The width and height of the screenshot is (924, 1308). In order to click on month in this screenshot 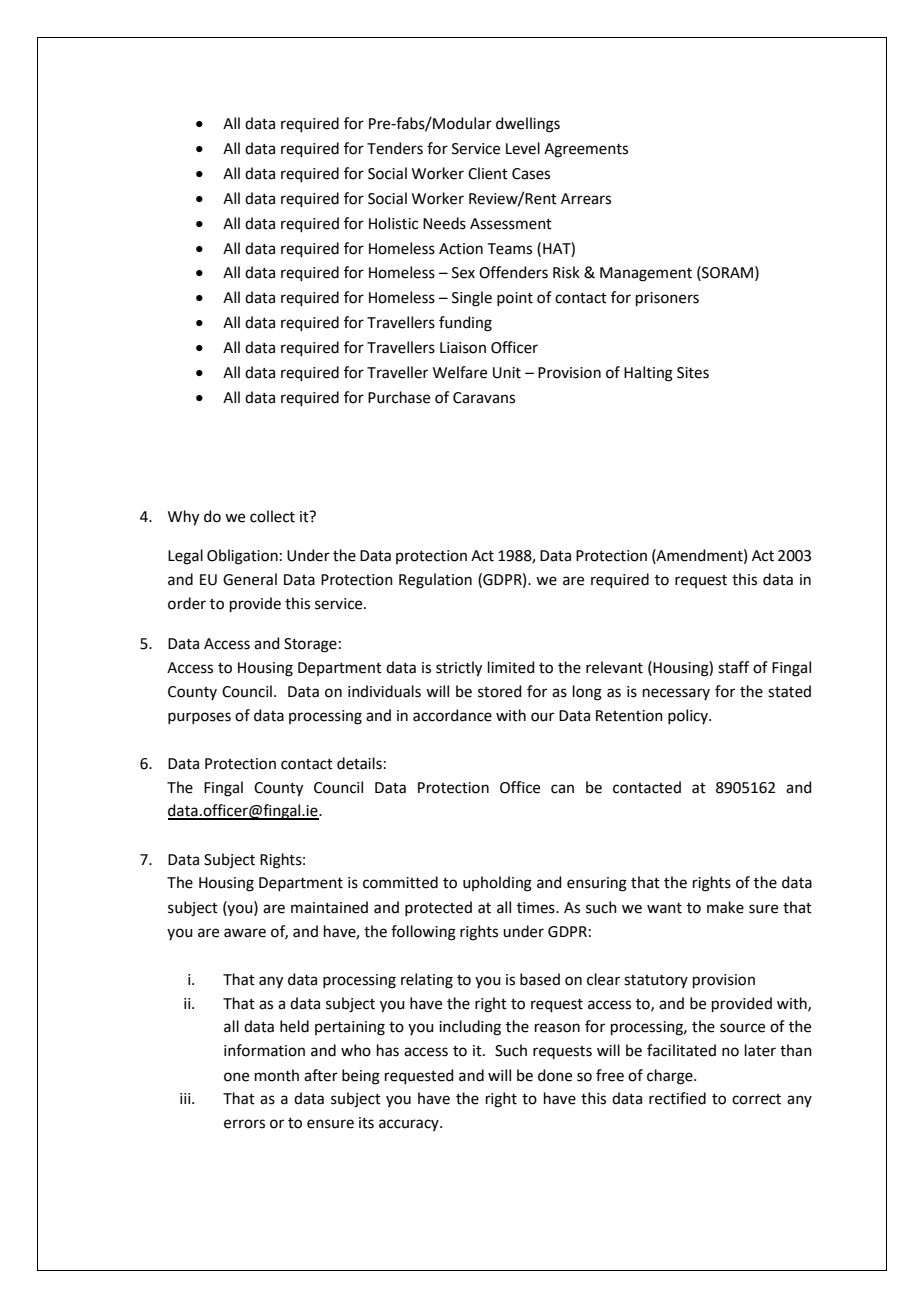, I will do `click(277, 1075)`.
